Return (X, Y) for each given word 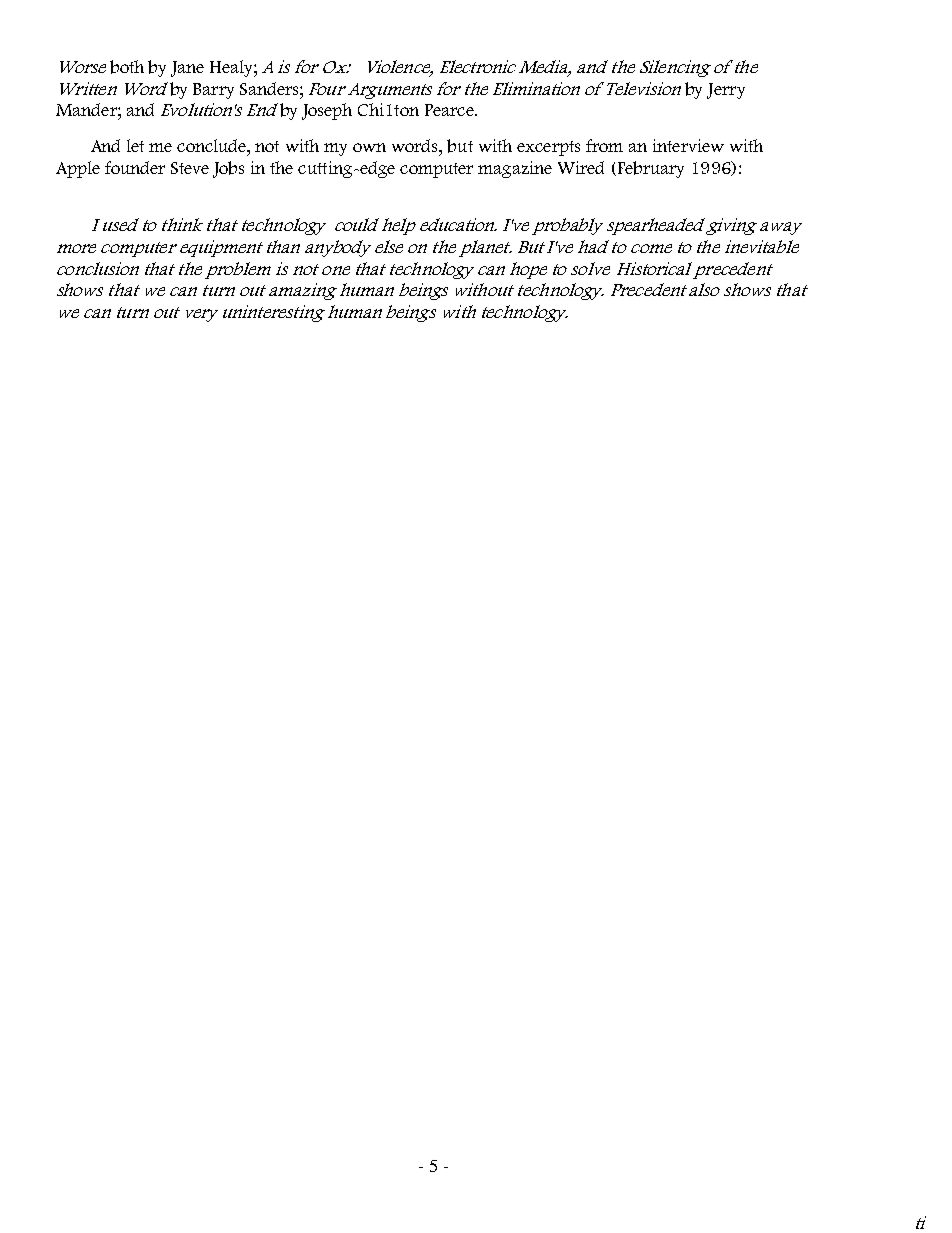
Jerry (726, 91)
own (369, 147)
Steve (190, 168)
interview (688, 145)
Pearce (450, 110)
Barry (213, 91)
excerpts (548, 148)
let (135, 145)
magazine (515, 169)
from (604, 145)
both (127, 67)
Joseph (327, 111)
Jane (187, 69)
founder (135, 167)
